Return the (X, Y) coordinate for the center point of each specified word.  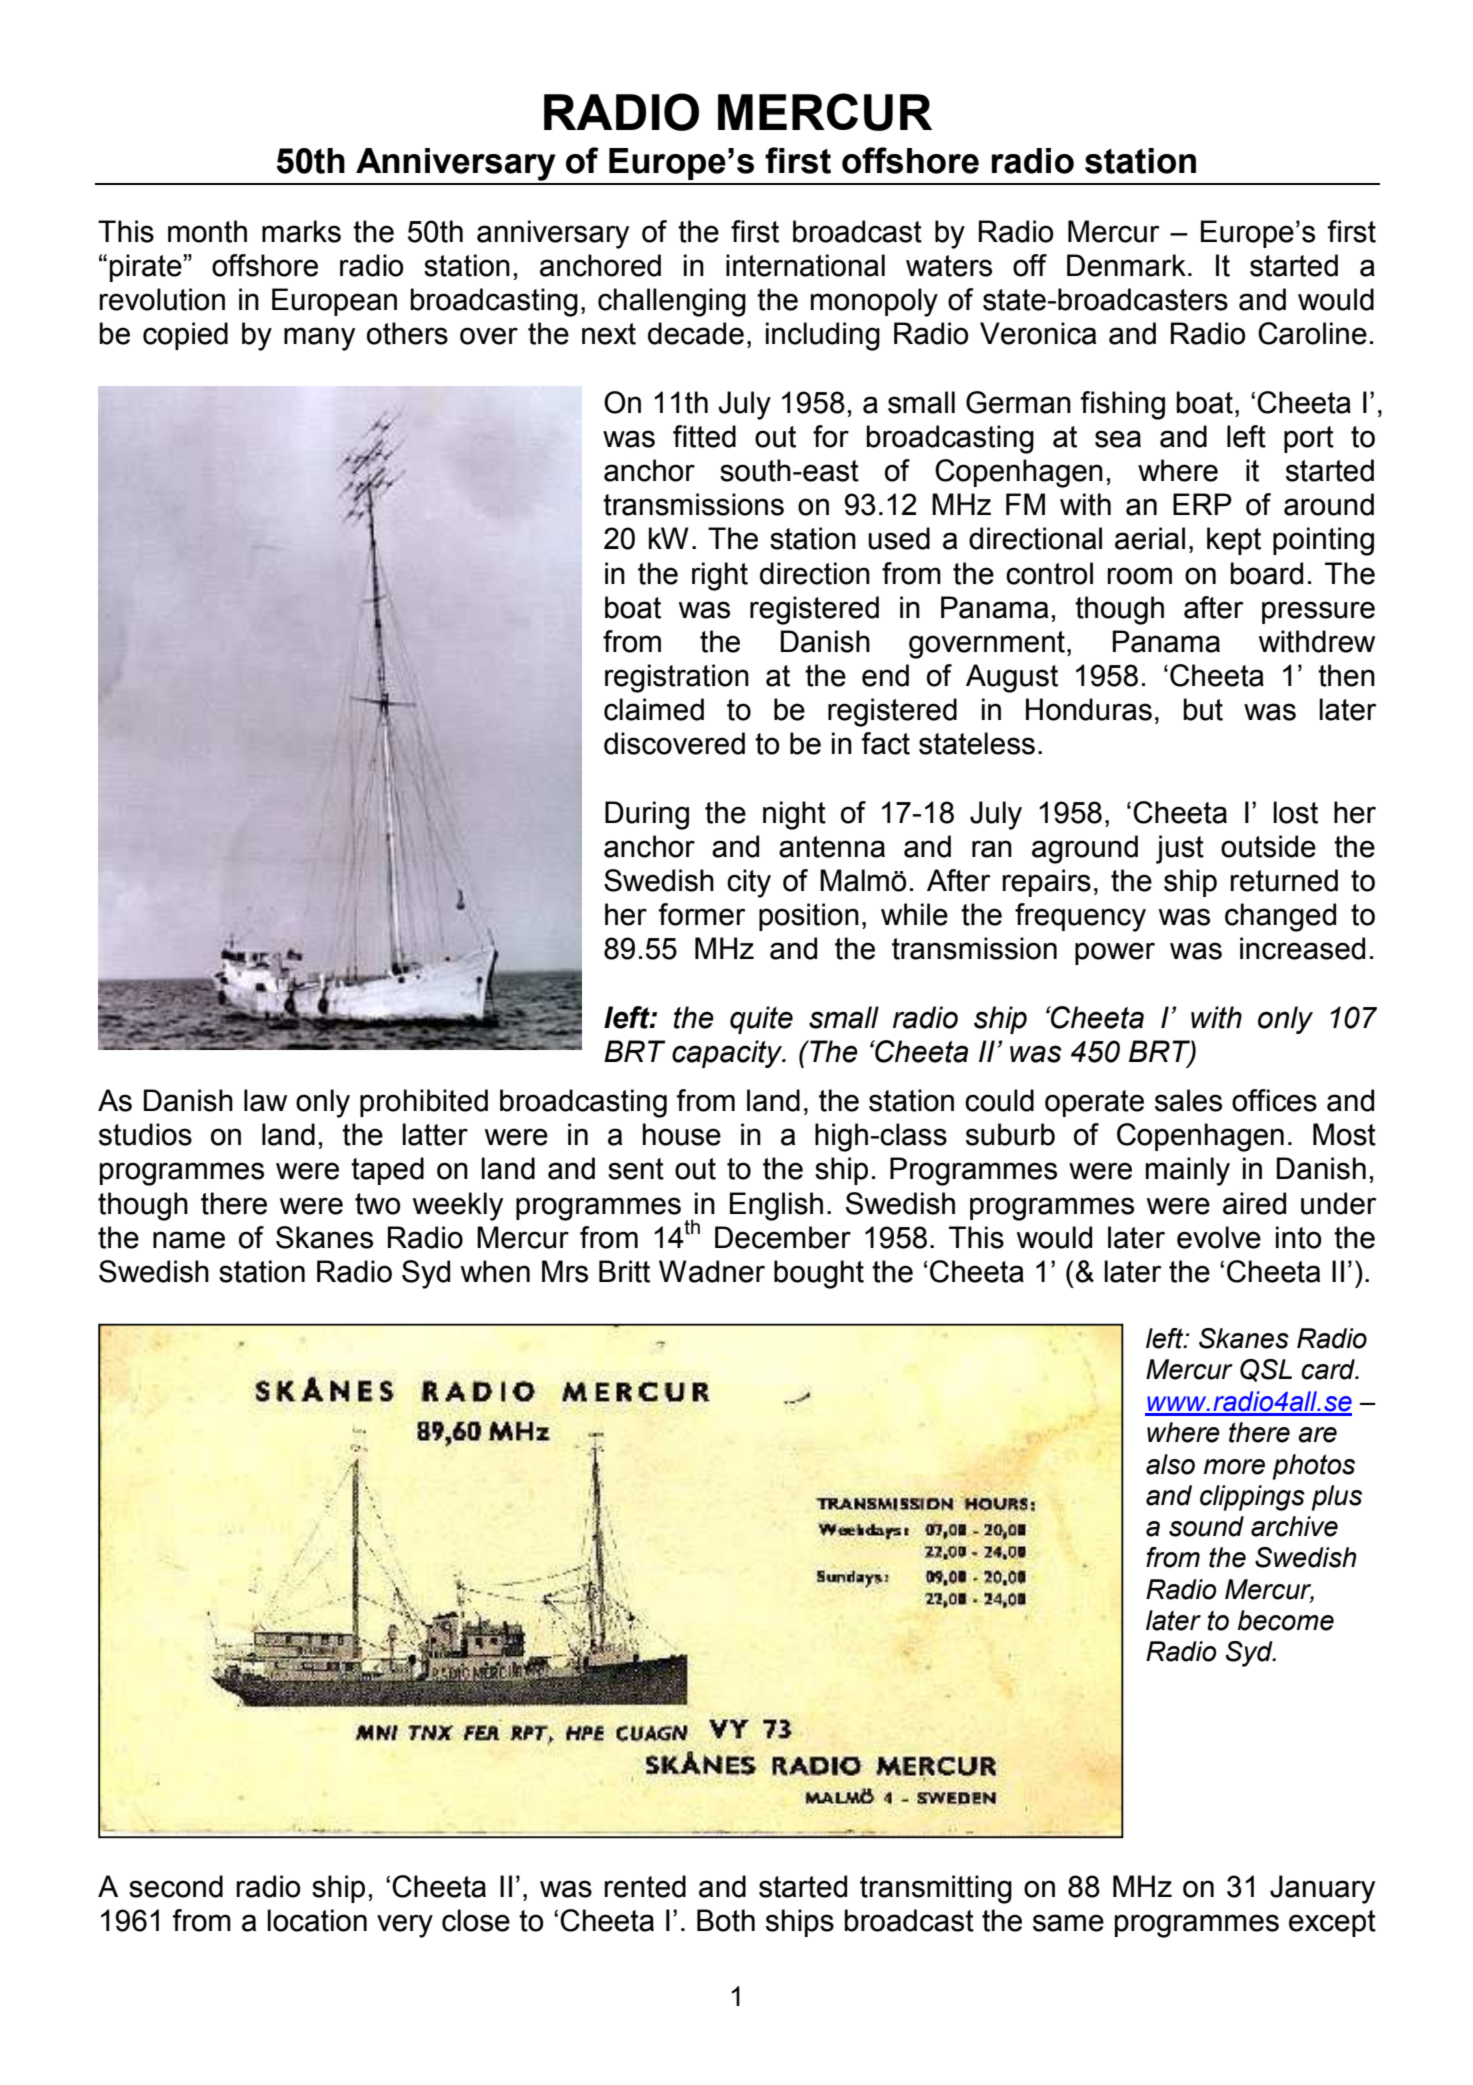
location (317, 1920)
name (189, 1240)
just (1180, 849)
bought (819, 1274)
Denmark (1126, 265)
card (1329, 1369)
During (647, 815)
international (805, 265)
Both (726, 1920)
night (794, 815)
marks (301, 231)
